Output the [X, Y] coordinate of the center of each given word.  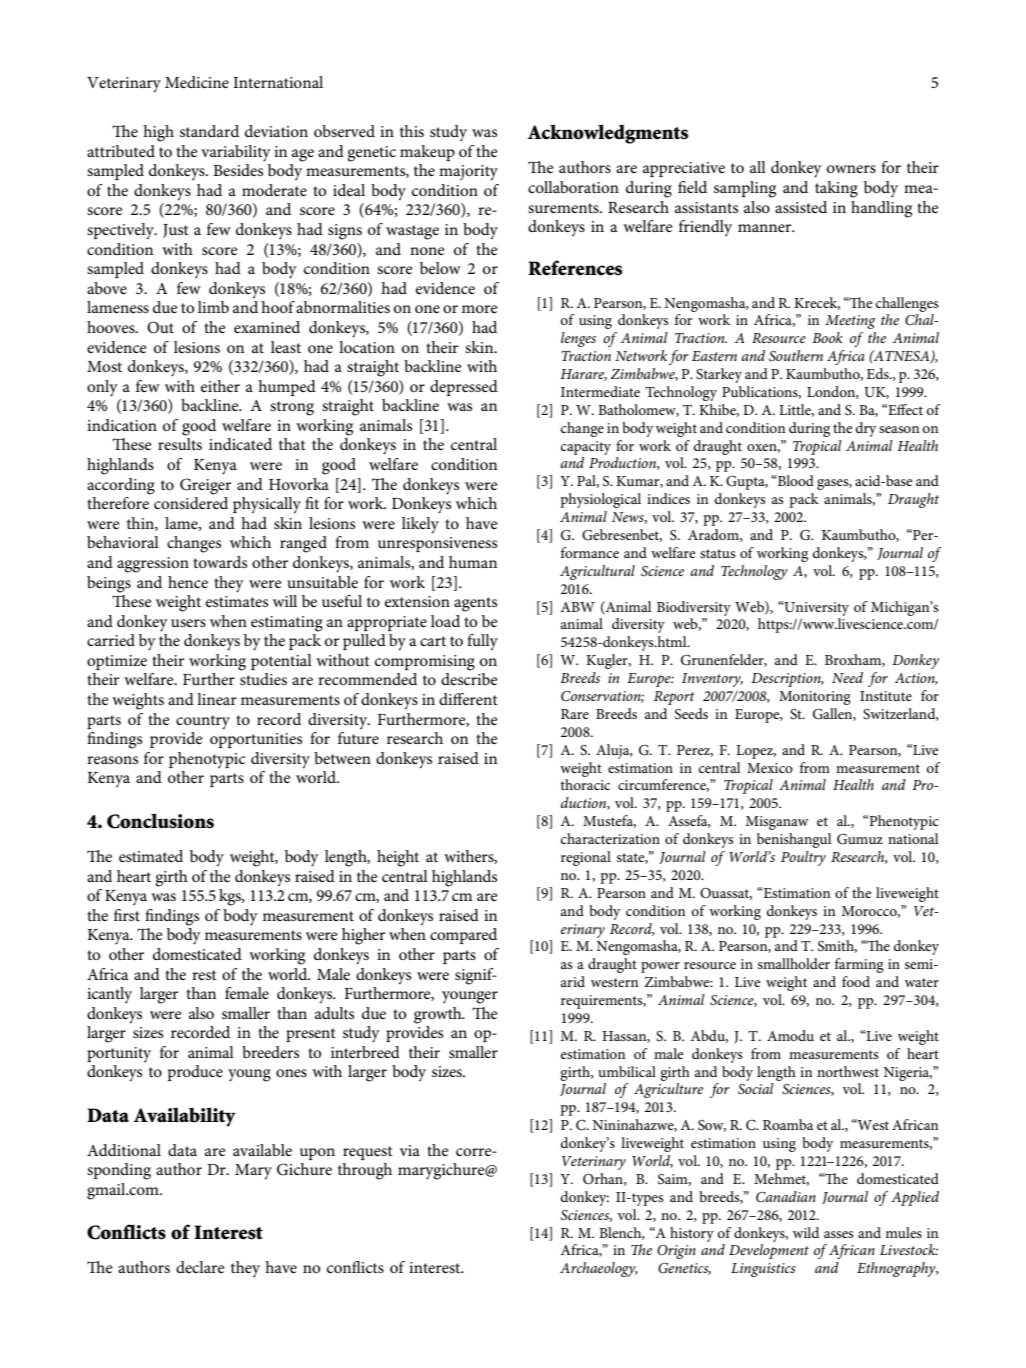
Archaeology [599, 1269]
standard [209, 131]
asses [839, 1234]
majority [468, 173]
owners [851, 169]
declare [200, 1267]
